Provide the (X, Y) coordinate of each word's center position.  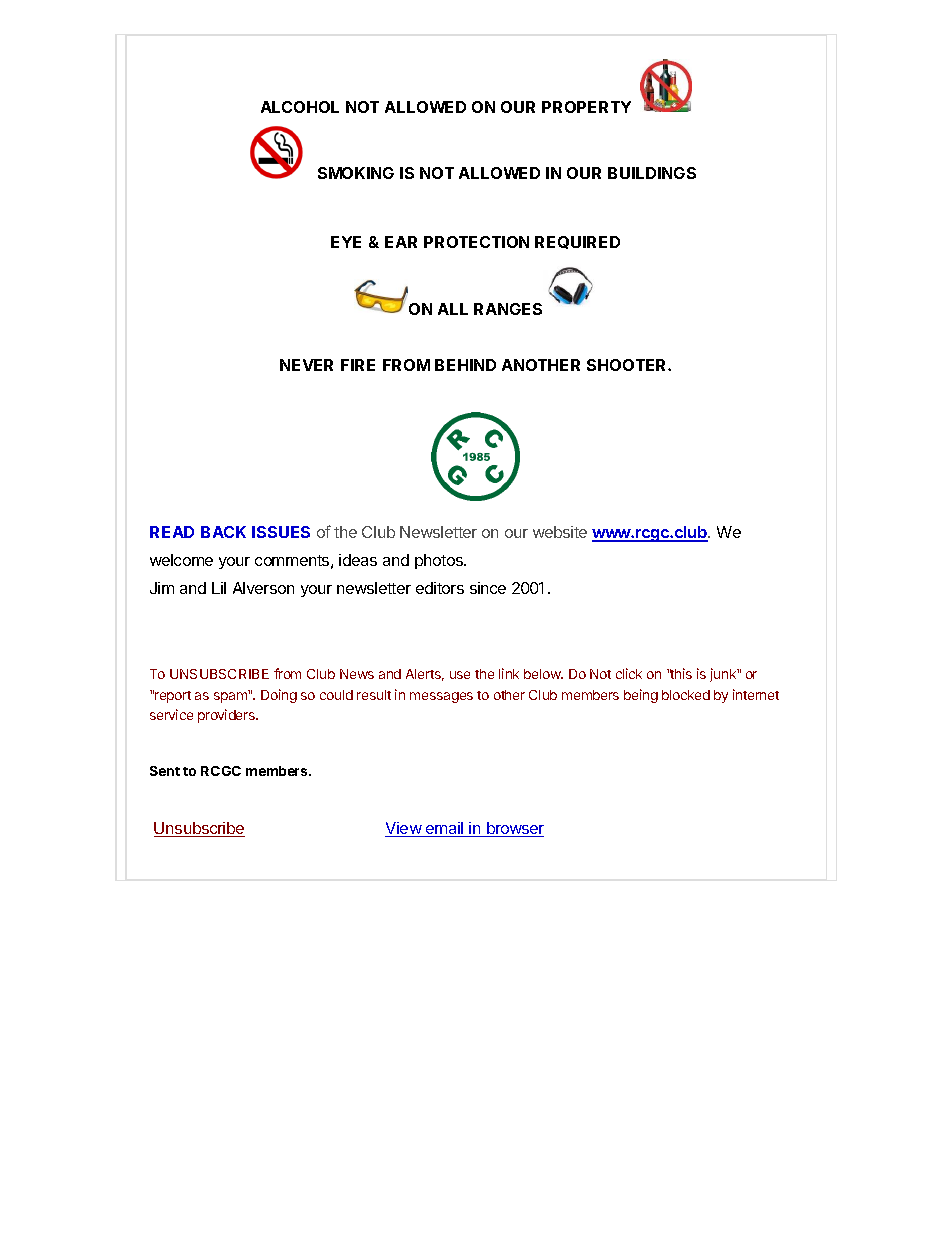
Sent (165, 771)
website (560, 532)
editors (440, 588)
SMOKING (356, 173)
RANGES (508, 309)
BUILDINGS (652, 173)
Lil (219, 588)
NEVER (306, 365)
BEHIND (465, 365)
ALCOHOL (300, 107)
